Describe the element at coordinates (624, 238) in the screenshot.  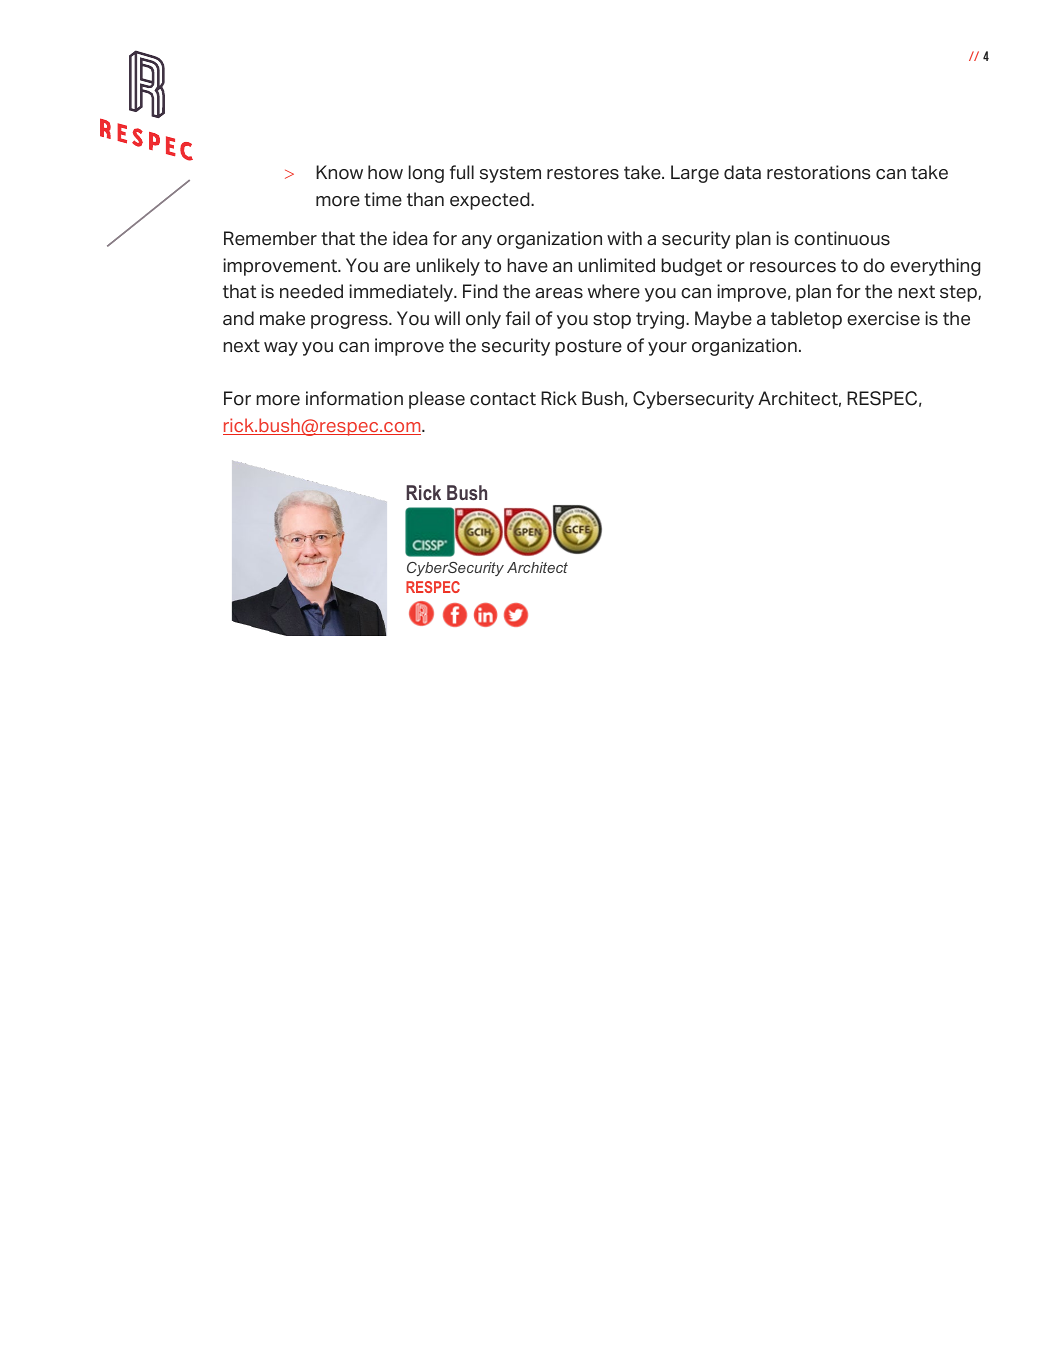
I see `with` at that location.
